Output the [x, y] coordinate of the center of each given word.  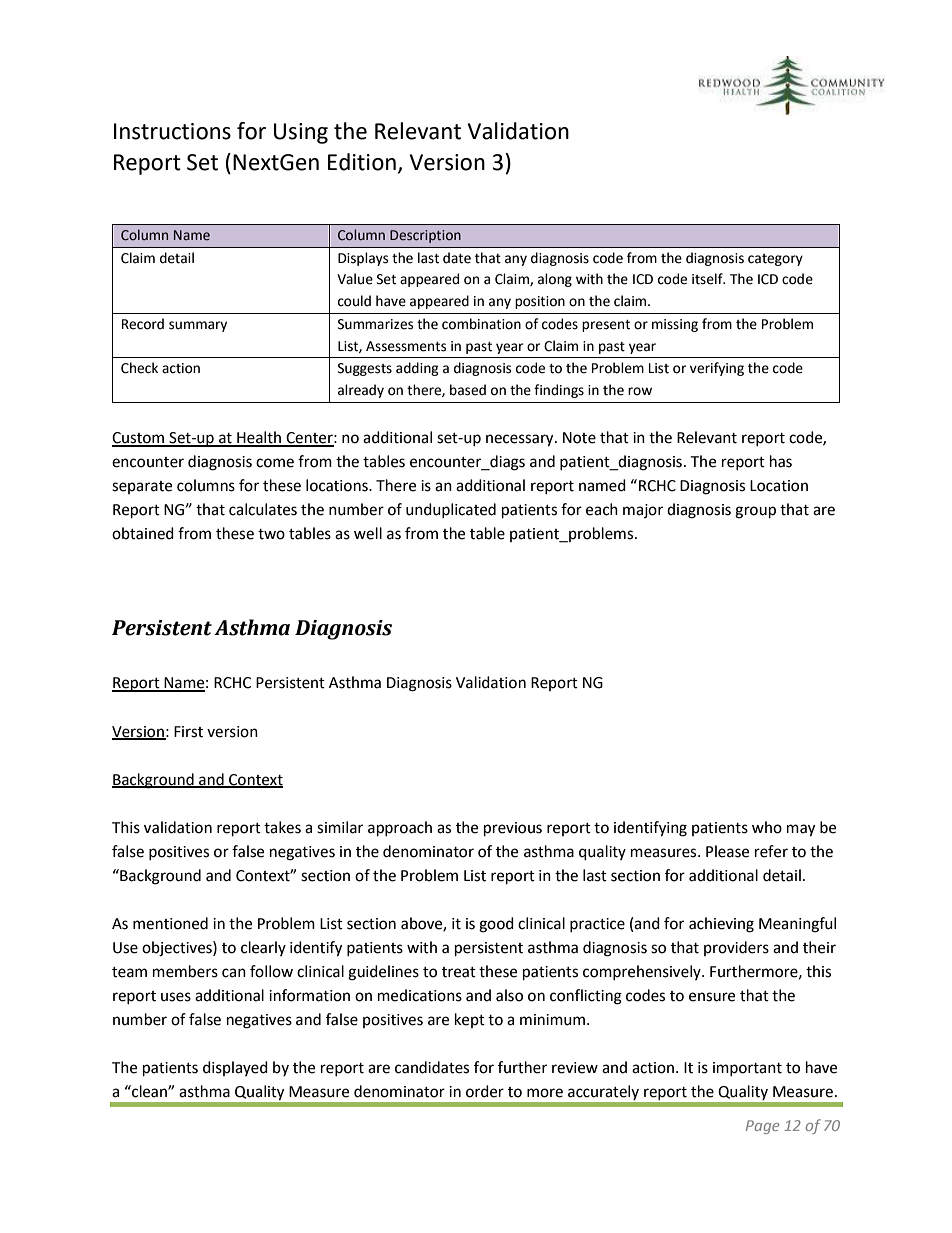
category [775, 260]
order [485, 1091]
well [368, 533]
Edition [362, 162]
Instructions [172, 131]
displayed [235, 1068]
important [747, 1069]
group [755, 512]
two [271, 534]
